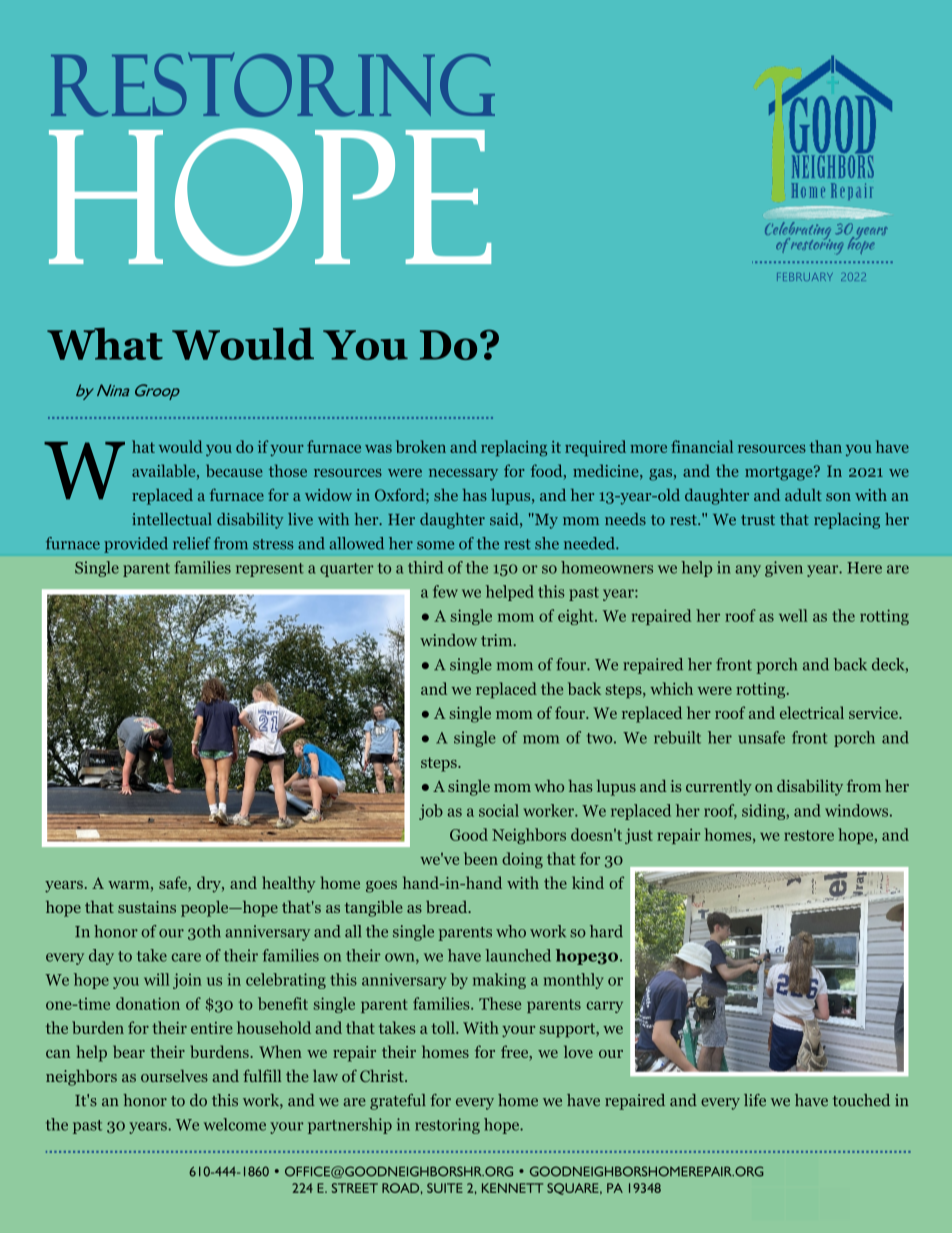  Describe the element at coordinates (445, 1188) in the page. I see `SUITE` at that location.
